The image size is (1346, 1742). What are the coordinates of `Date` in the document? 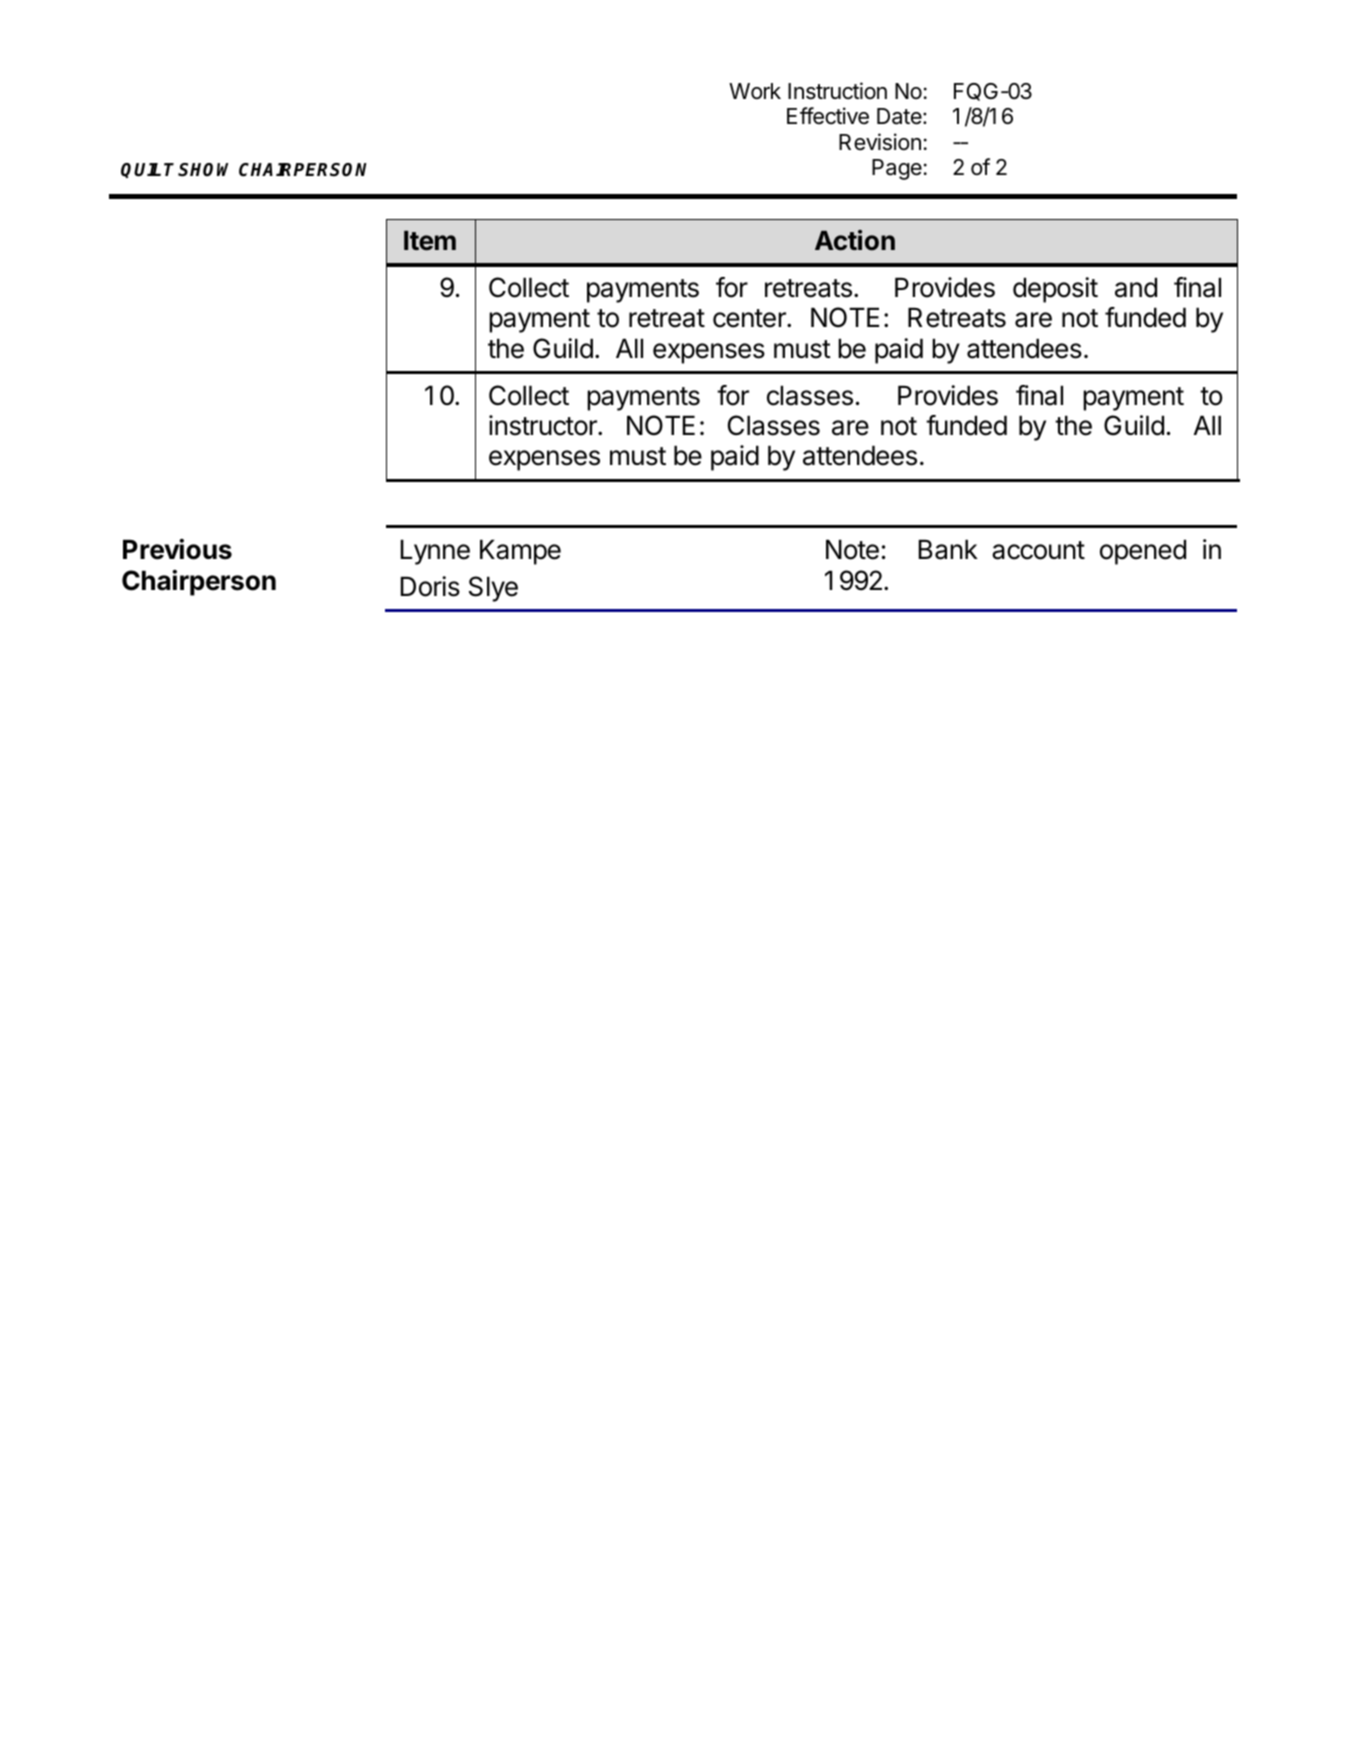 It's located at (900, 116).
